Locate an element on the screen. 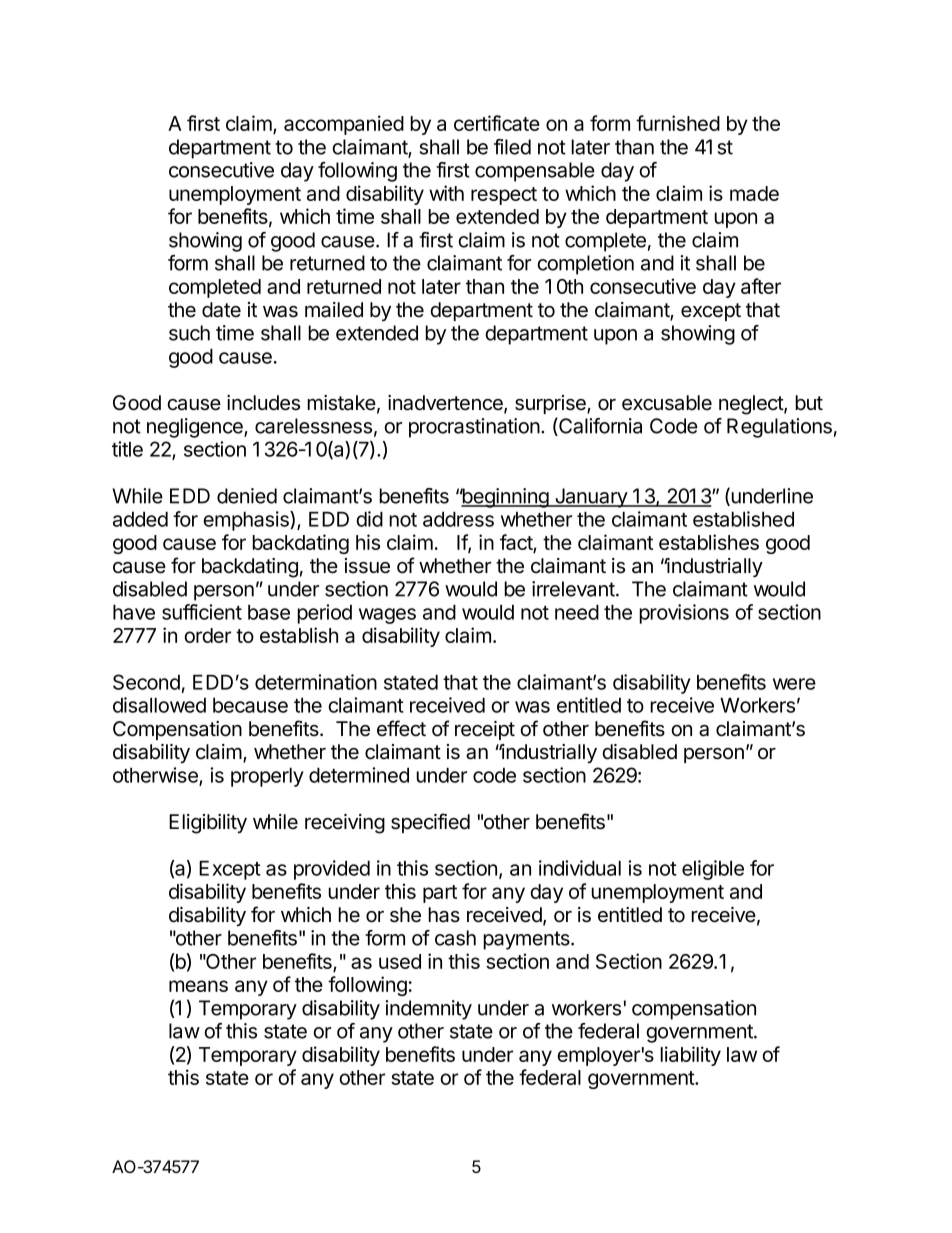 The width and height of the screenshot is (952, 1233). furnished is located at coordinates (678, 123).
